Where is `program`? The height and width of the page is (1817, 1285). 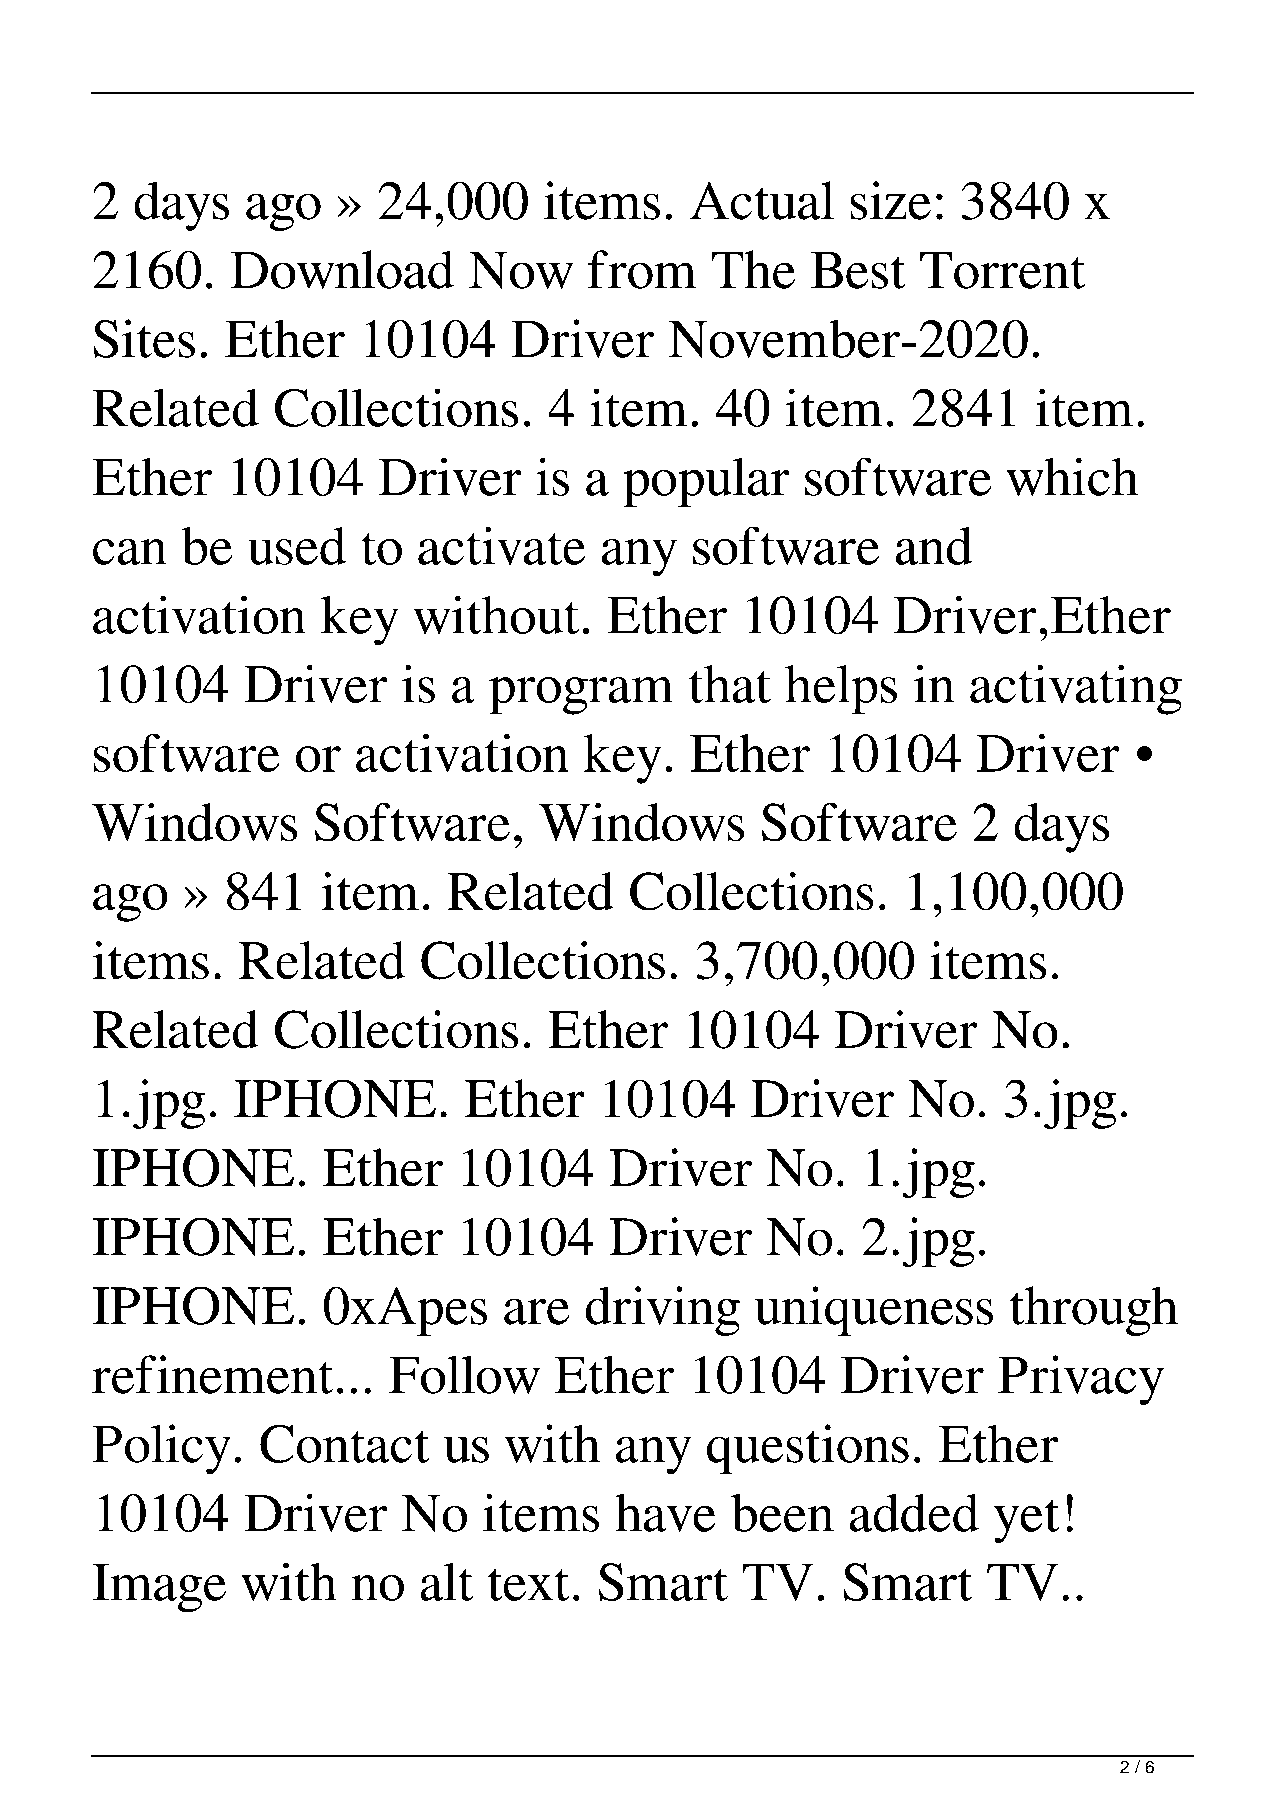
program is located at coordinates (580, 696).
